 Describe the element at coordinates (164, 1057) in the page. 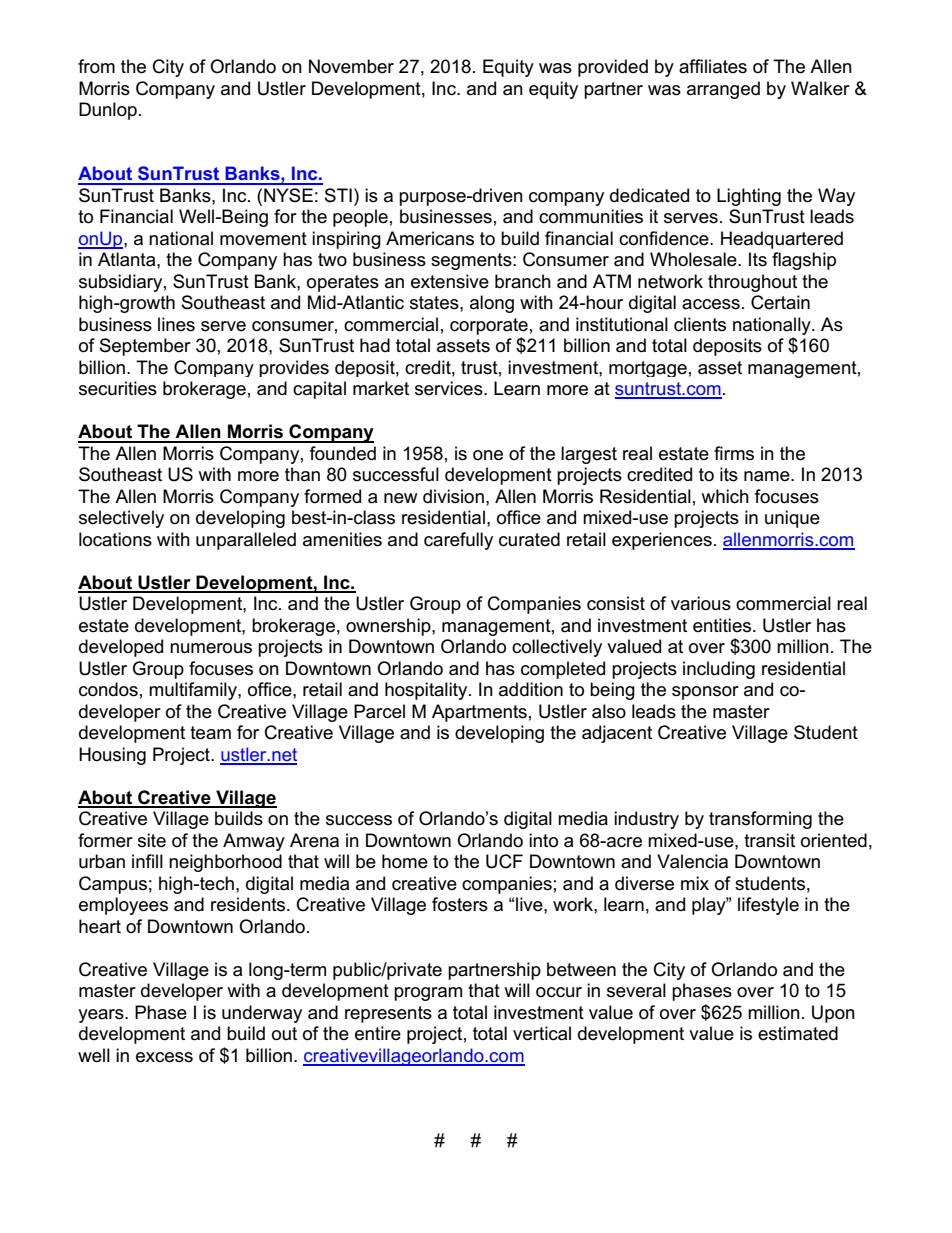

I see `excess` at that location.
